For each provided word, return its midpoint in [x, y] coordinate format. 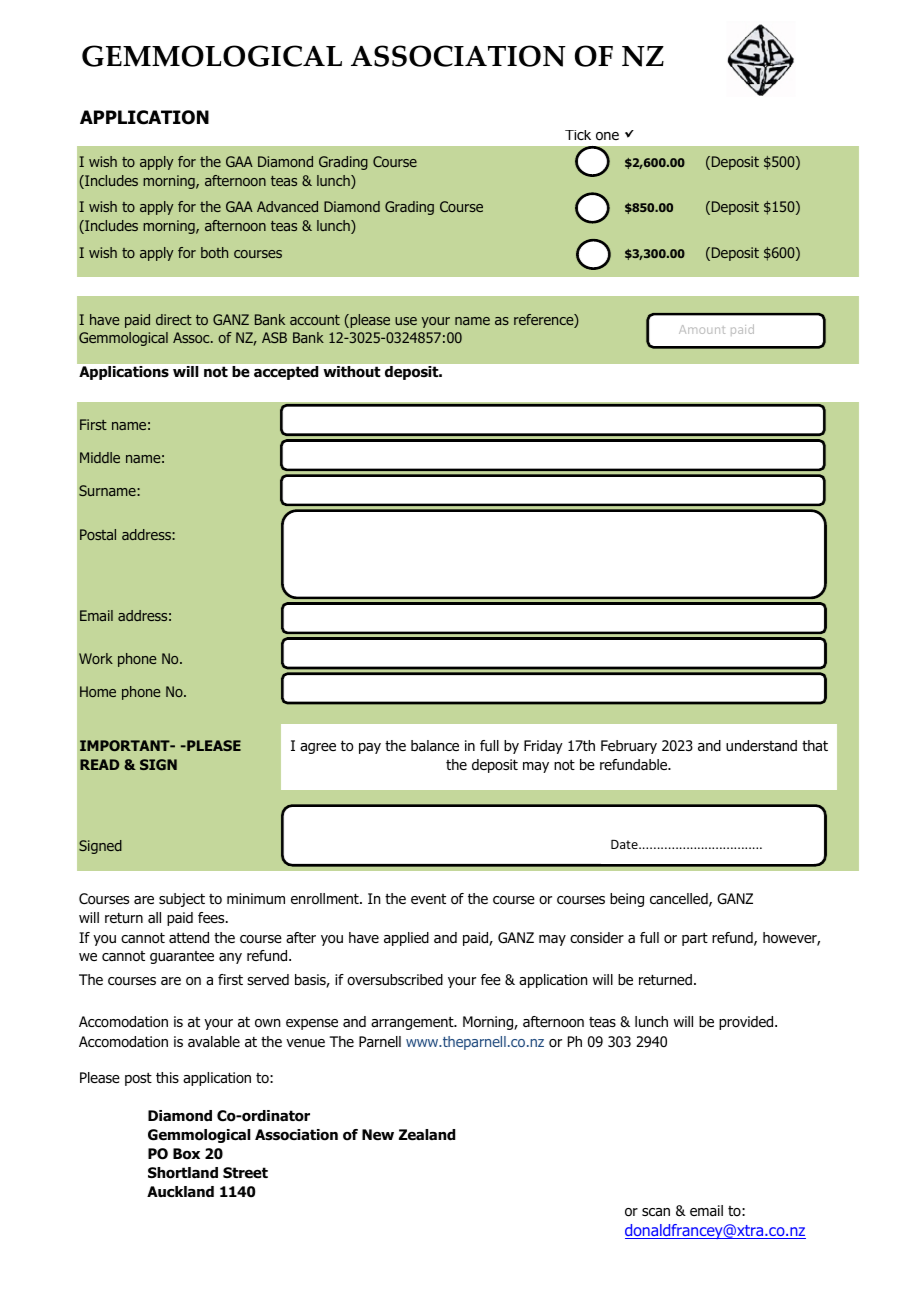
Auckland [180, 1191]
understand [761, 746]
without [352, 371]
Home [98, 691]
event [428, 899]
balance [435, 746]
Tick [578, 135]
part [695, 939]
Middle [100, 457]
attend [189, 938]
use [406, 321]
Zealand [427, 1135]
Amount [702, 329]
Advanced [287, 206]
